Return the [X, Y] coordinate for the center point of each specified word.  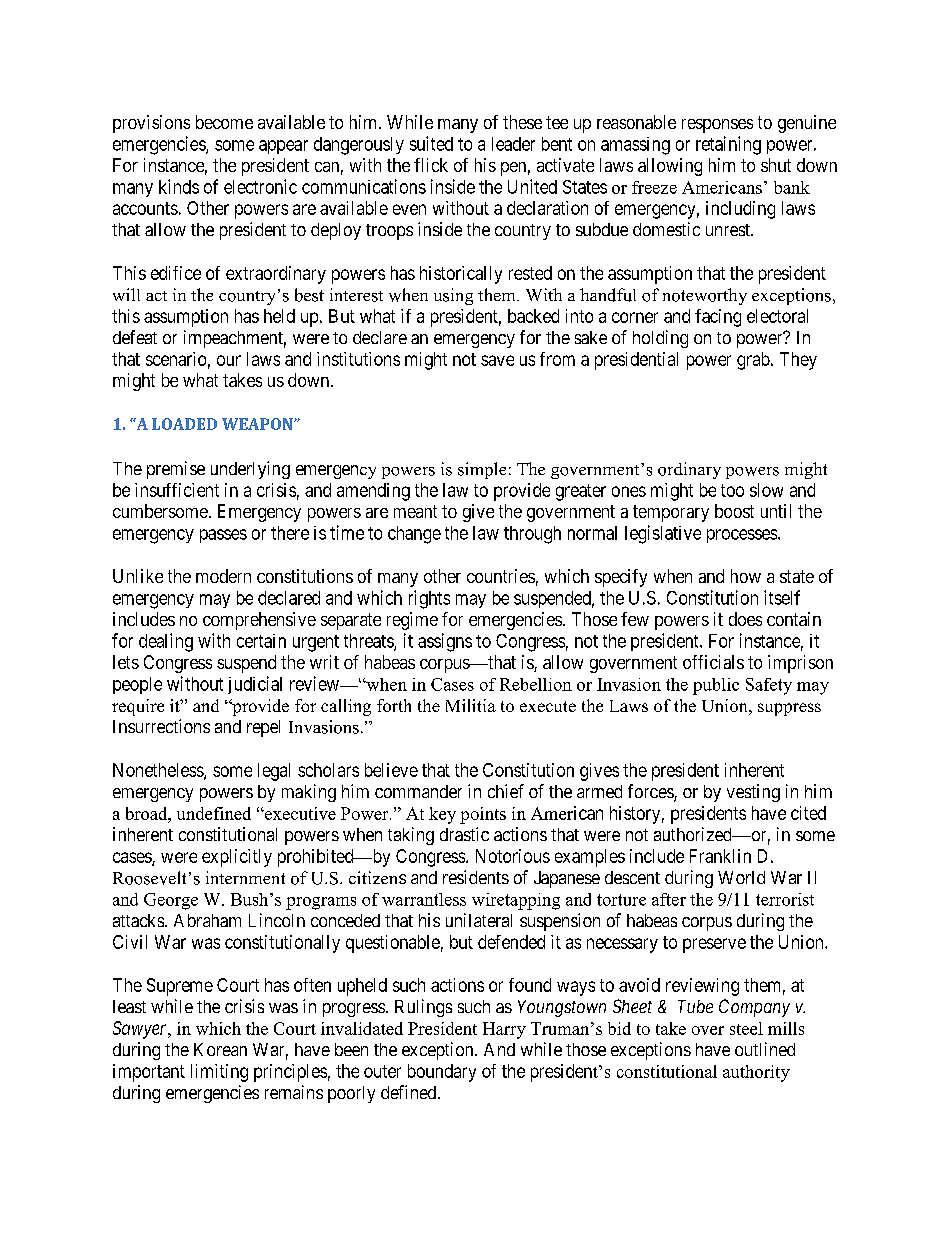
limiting [219, 1073]
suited [431, 143]
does [745, 619]
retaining [728, 145]
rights [429, 599]
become [224, 122]
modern [223, 576]
